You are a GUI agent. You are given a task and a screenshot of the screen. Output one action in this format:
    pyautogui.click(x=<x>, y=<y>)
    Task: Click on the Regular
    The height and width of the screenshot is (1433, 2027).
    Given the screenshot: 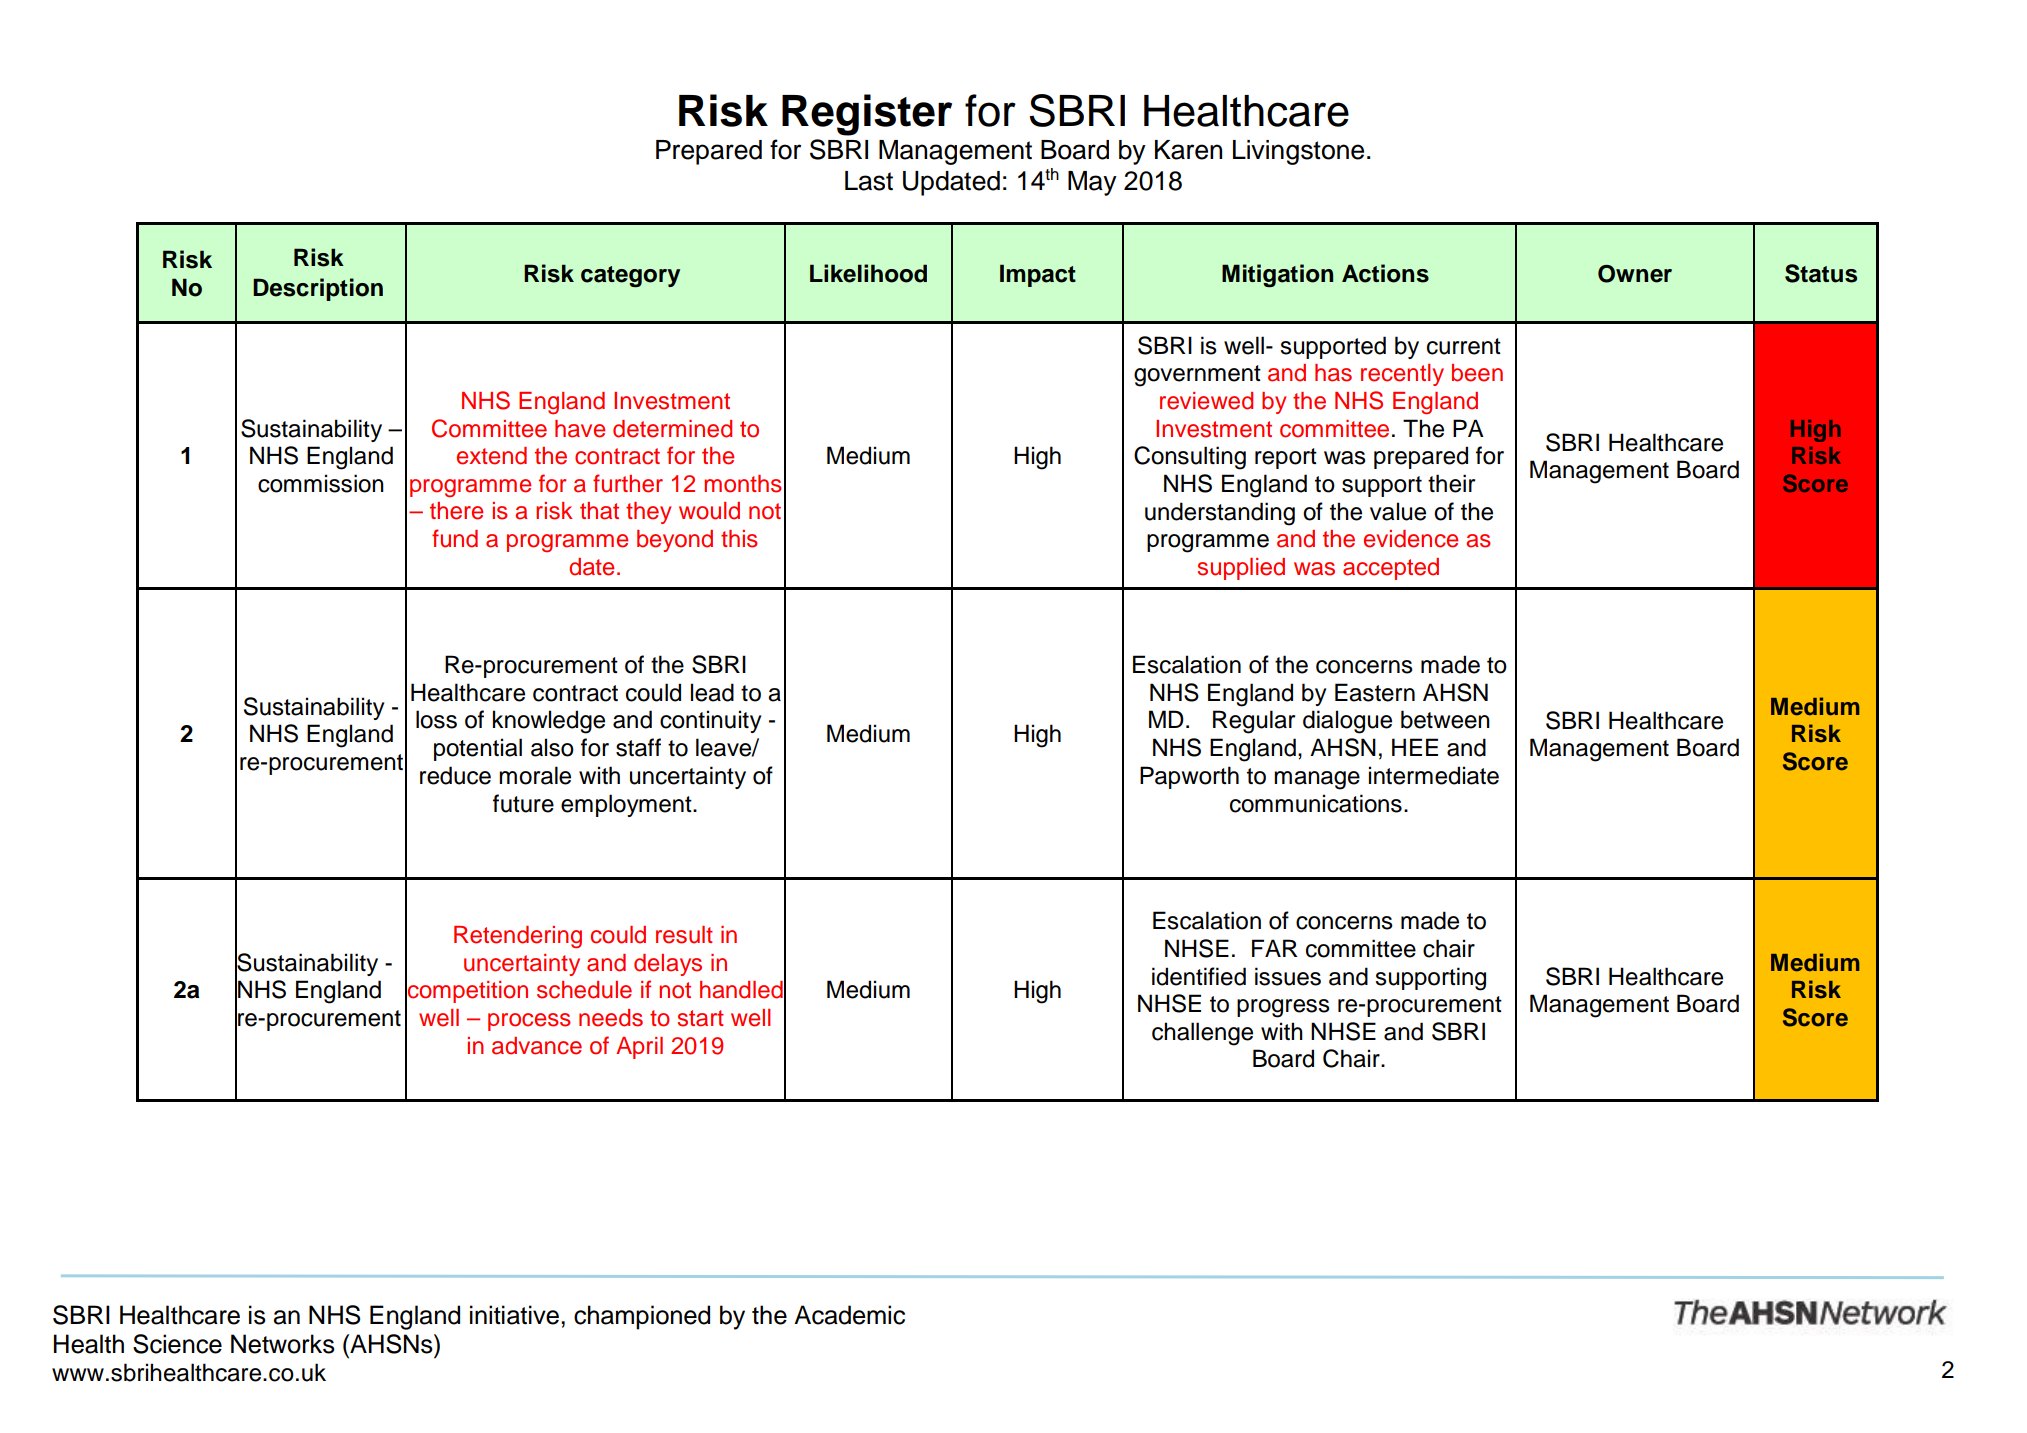 What is the action you would take?
    pyautogui.click(x=1254, y=722)
